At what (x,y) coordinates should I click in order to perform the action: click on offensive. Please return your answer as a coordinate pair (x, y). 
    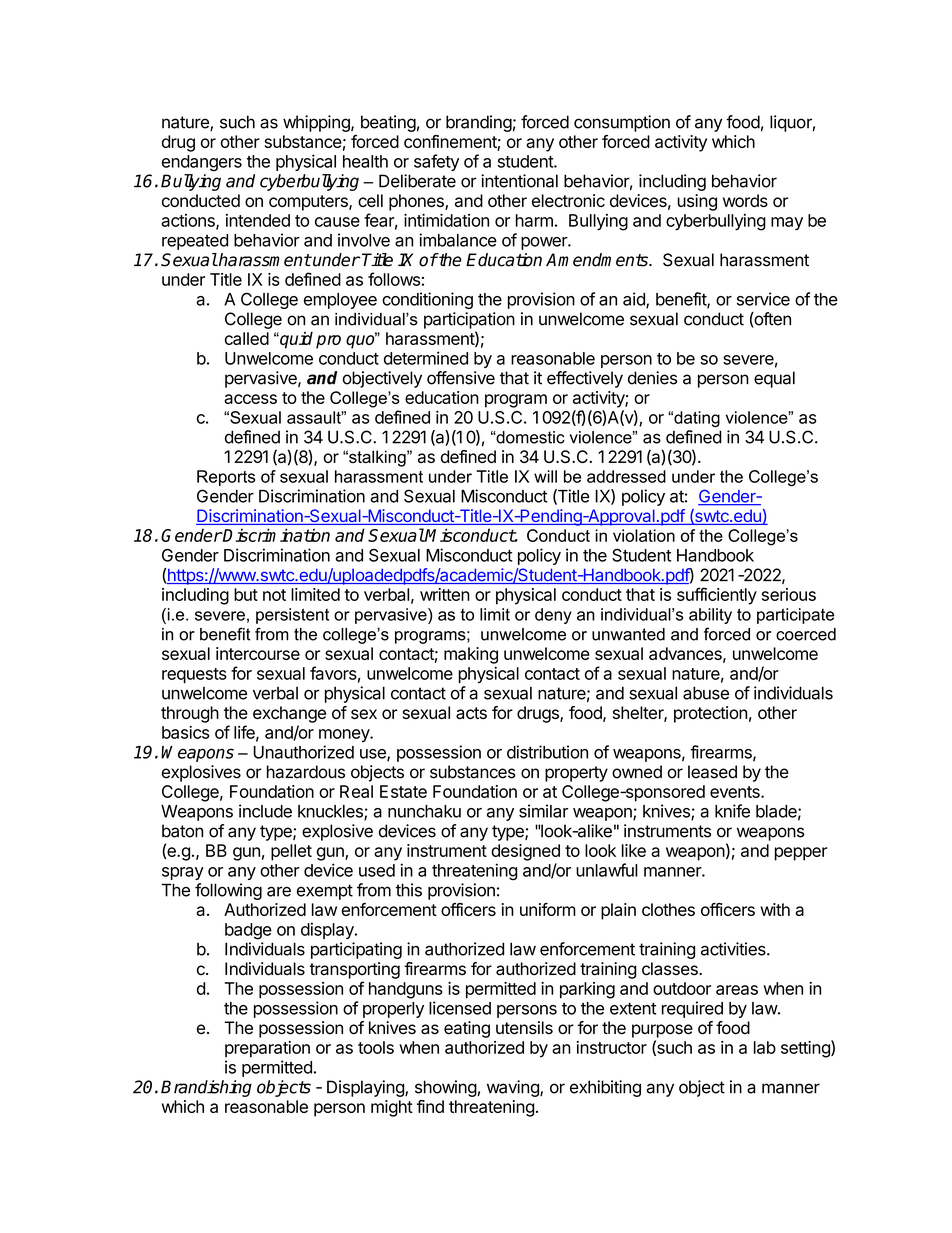
    Looking at the image, I should click on (461, 378).
